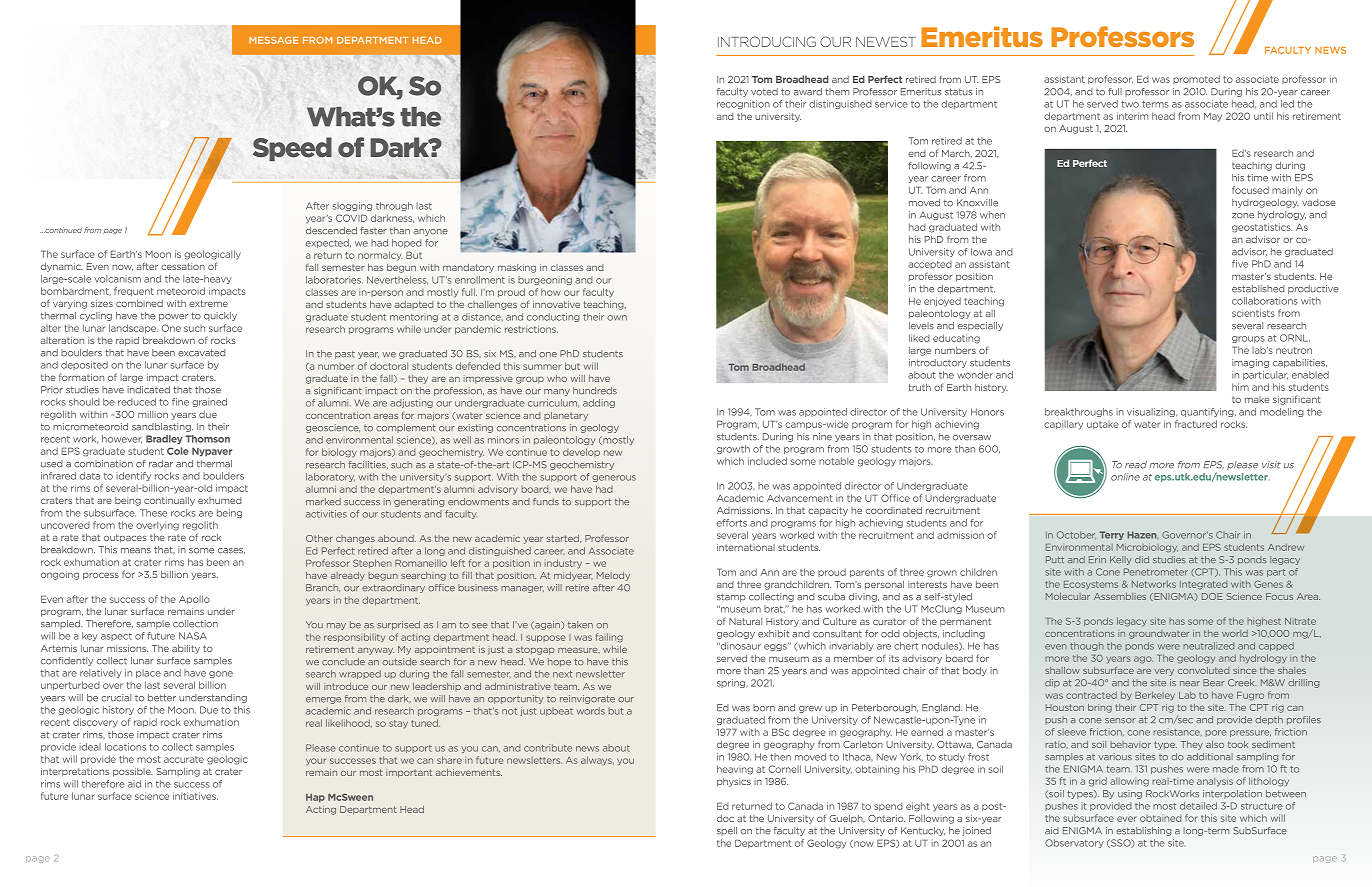 The image size is (1372, 887). Describe the element at coordinates (207, 439) in the screenshot. I see `Thomson` at that location.
